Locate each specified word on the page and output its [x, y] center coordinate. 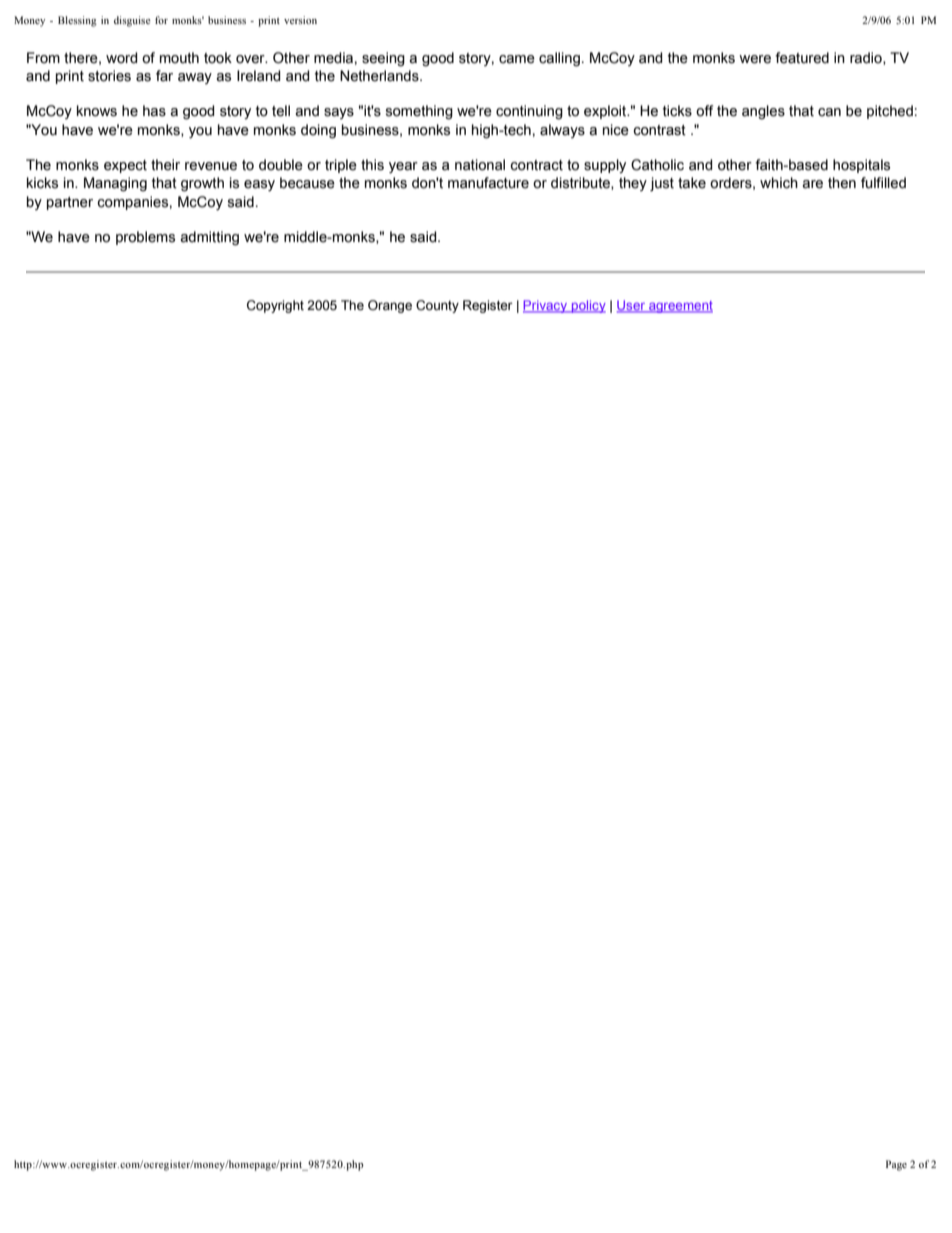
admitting [209, 238]
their [165, 165]
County [437, 306]
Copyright [275, 306]
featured [802, 58]
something [419, 112]
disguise [132, 21]
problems [145, 238]
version [300, 20]
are [812, 184]
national [480, 165]
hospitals [861, 166]
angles [763, 112]
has [154, 111]
